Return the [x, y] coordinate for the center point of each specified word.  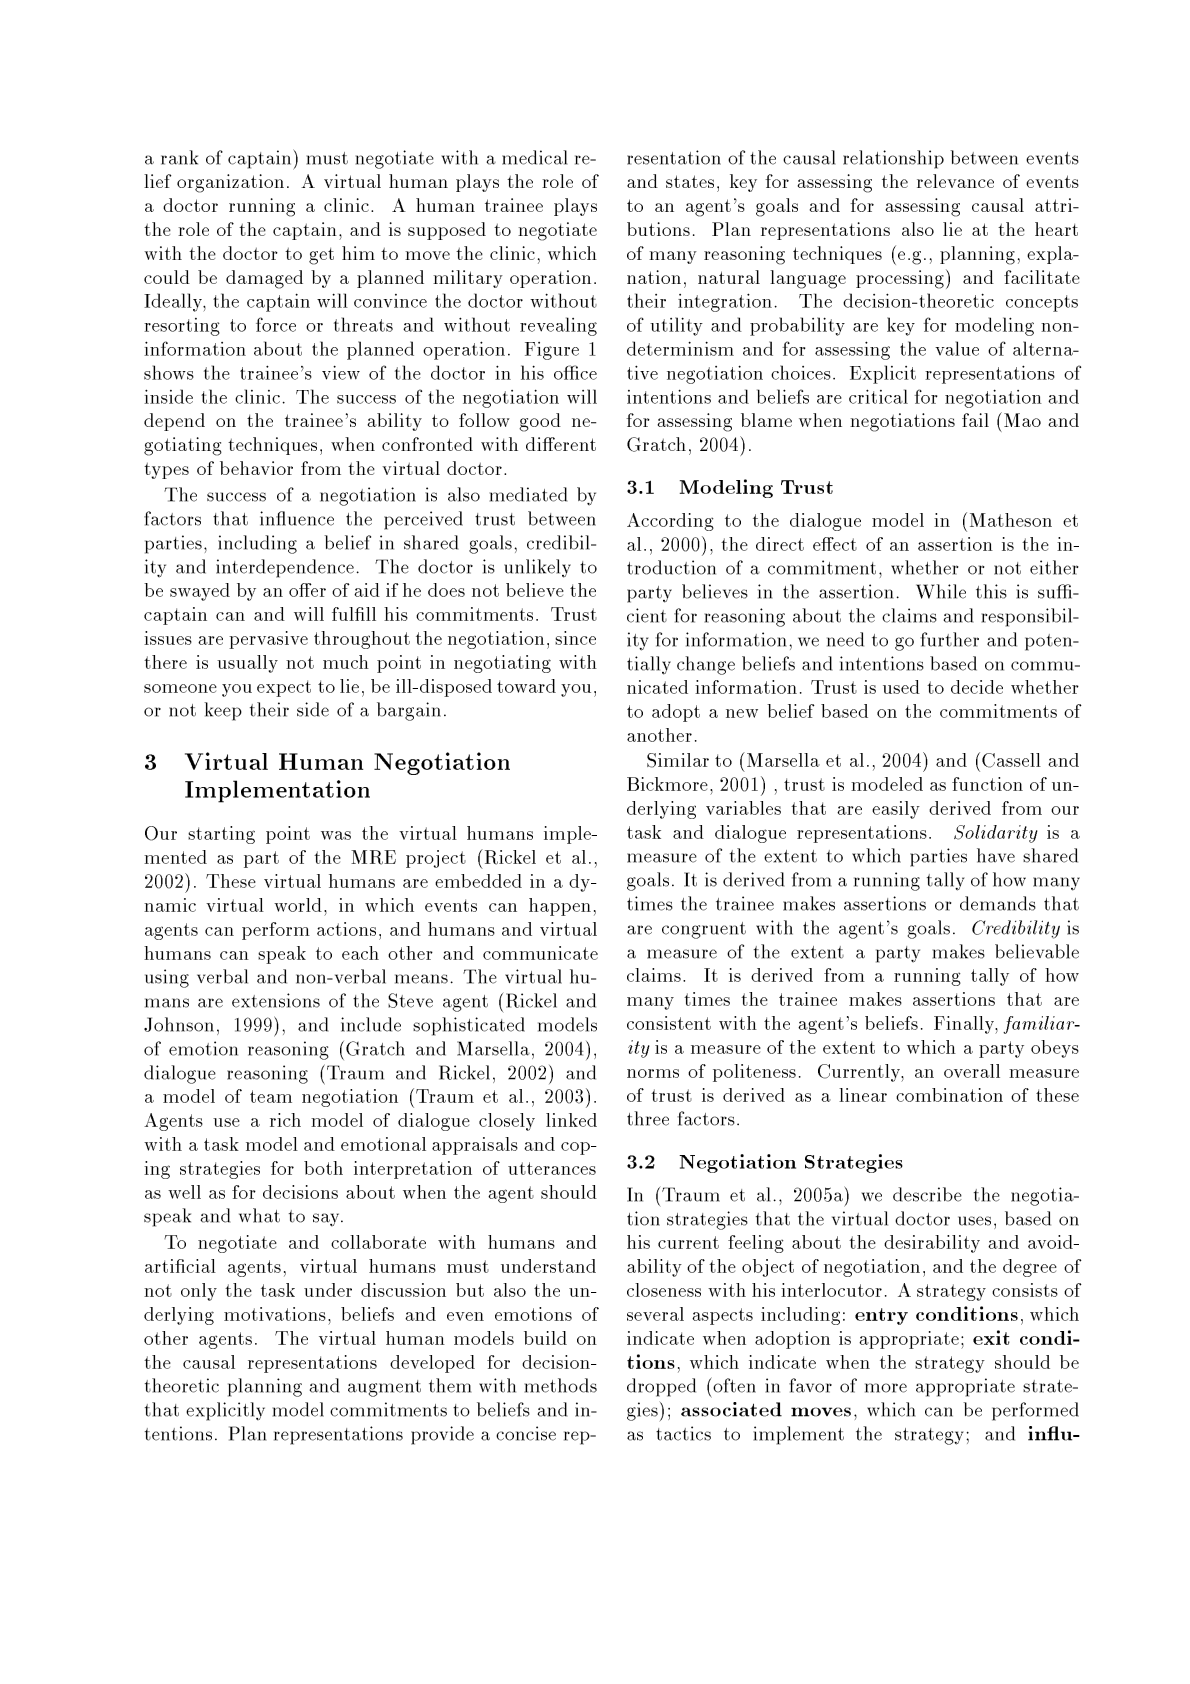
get [321, 256]
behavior [256, 468]
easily [896, 810]
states [690, 181]
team [271, 1096]
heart [1056, 229]
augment [384, 1388]
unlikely [537, 568]
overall [972, 1071]
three [648, 1118]
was [336, 835]
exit [991, 1337]
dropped [661, 1387]
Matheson [1011, 520]
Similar [678, 760]
